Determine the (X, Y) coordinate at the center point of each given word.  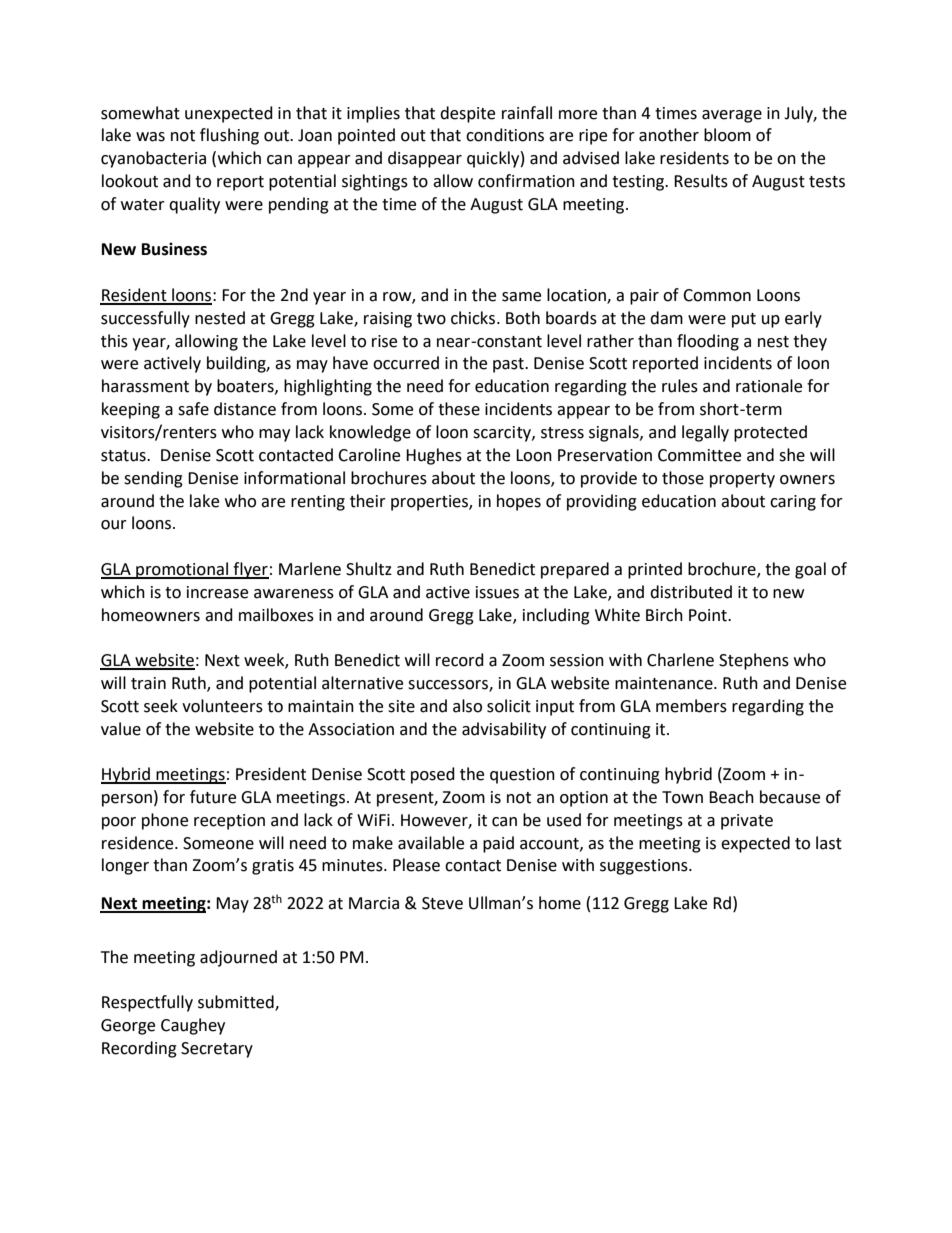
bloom (727, 135)
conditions (505, 135)
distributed (691, 592)
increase (217, 592)
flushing (229, 136)
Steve (442, 903)
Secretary (217, 1050)
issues (497, 592)
